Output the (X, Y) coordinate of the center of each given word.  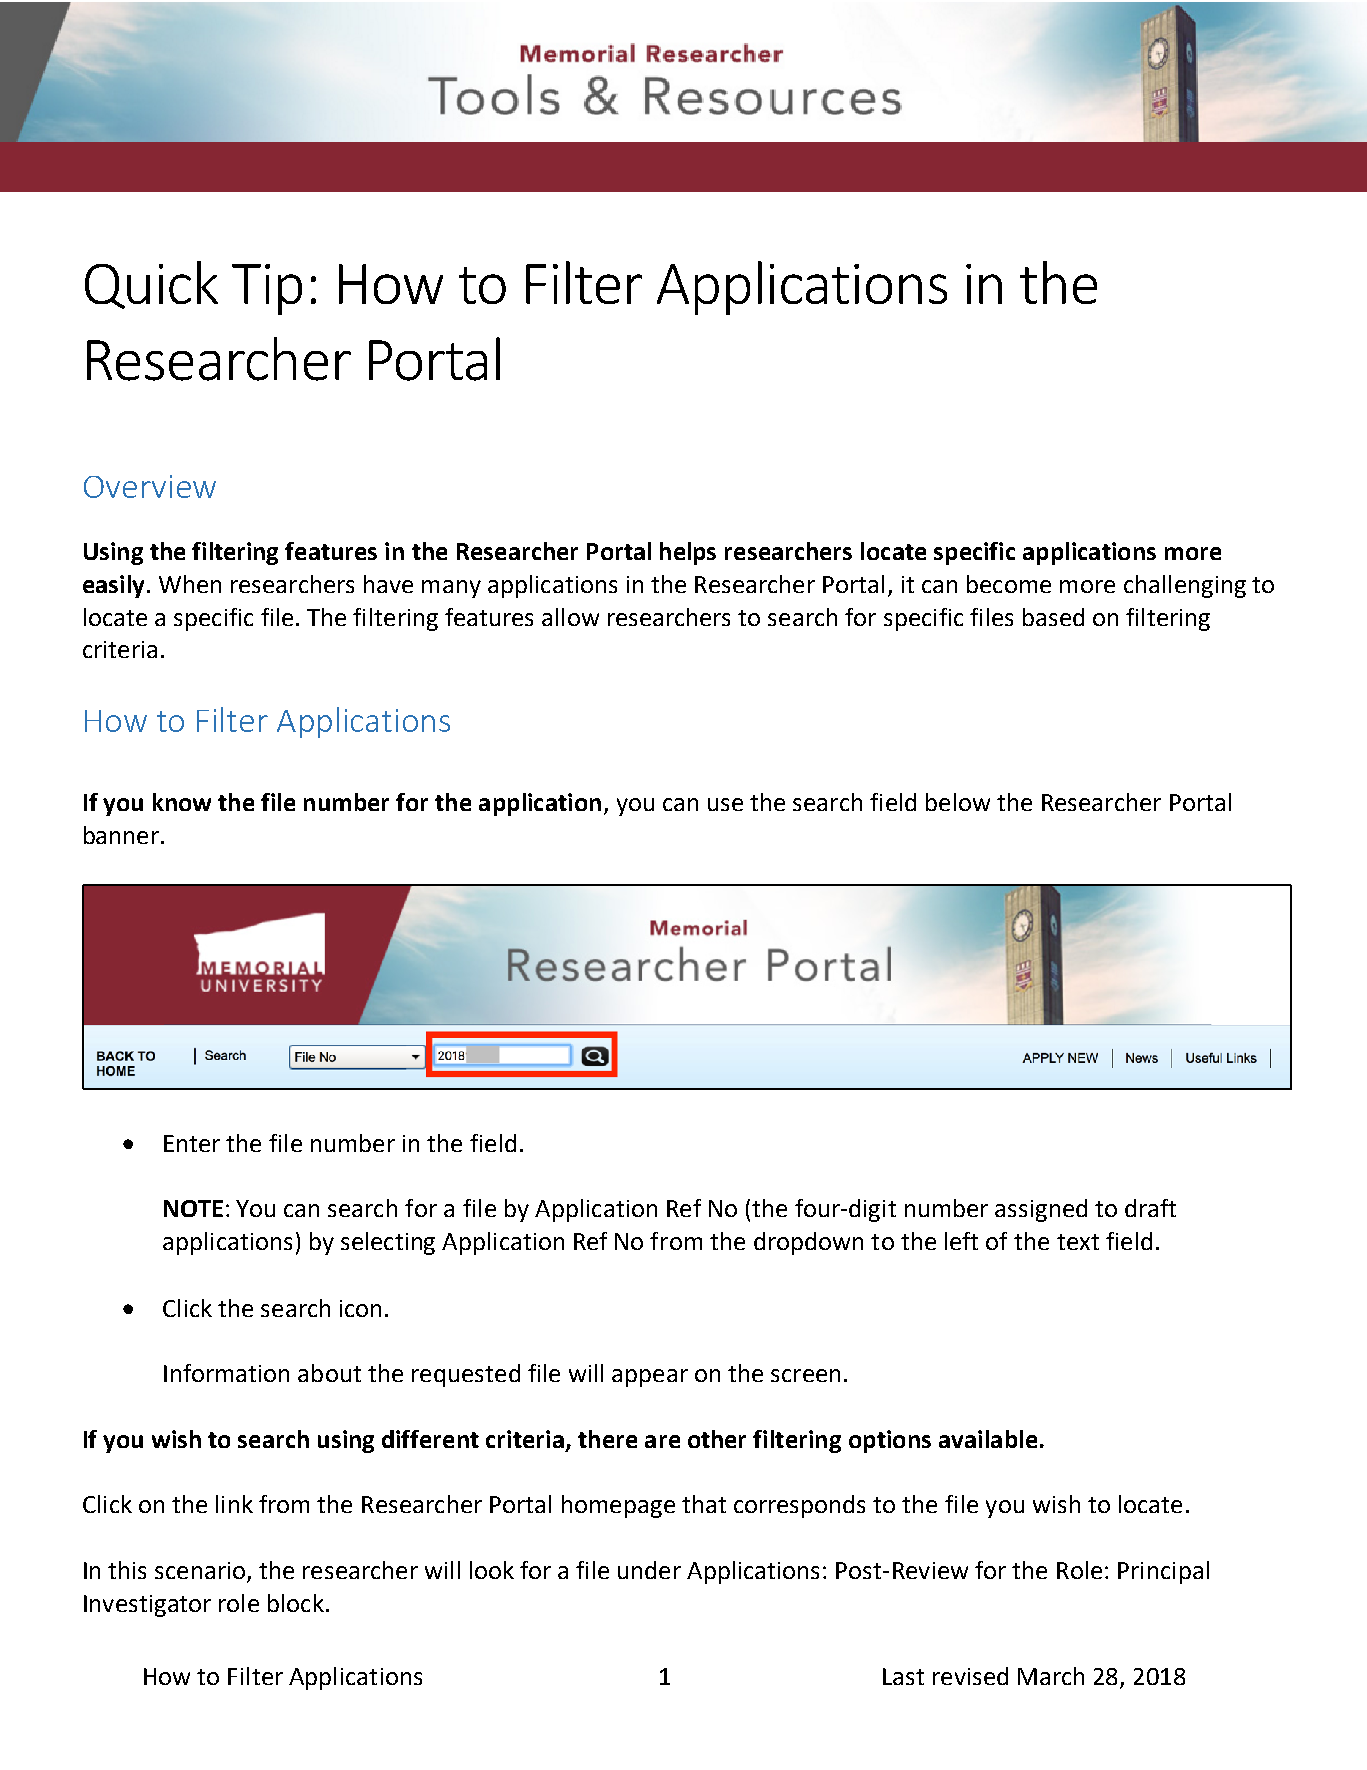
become (1009, 584)
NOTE (193, 1208)
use (725, 804)
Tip (267, 289)
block (296, 1603)
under (649, 1570)
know (182, 802)
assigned (1041, 1210)
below (958, 802)
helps (688, 553)
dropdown (808, 1243)
